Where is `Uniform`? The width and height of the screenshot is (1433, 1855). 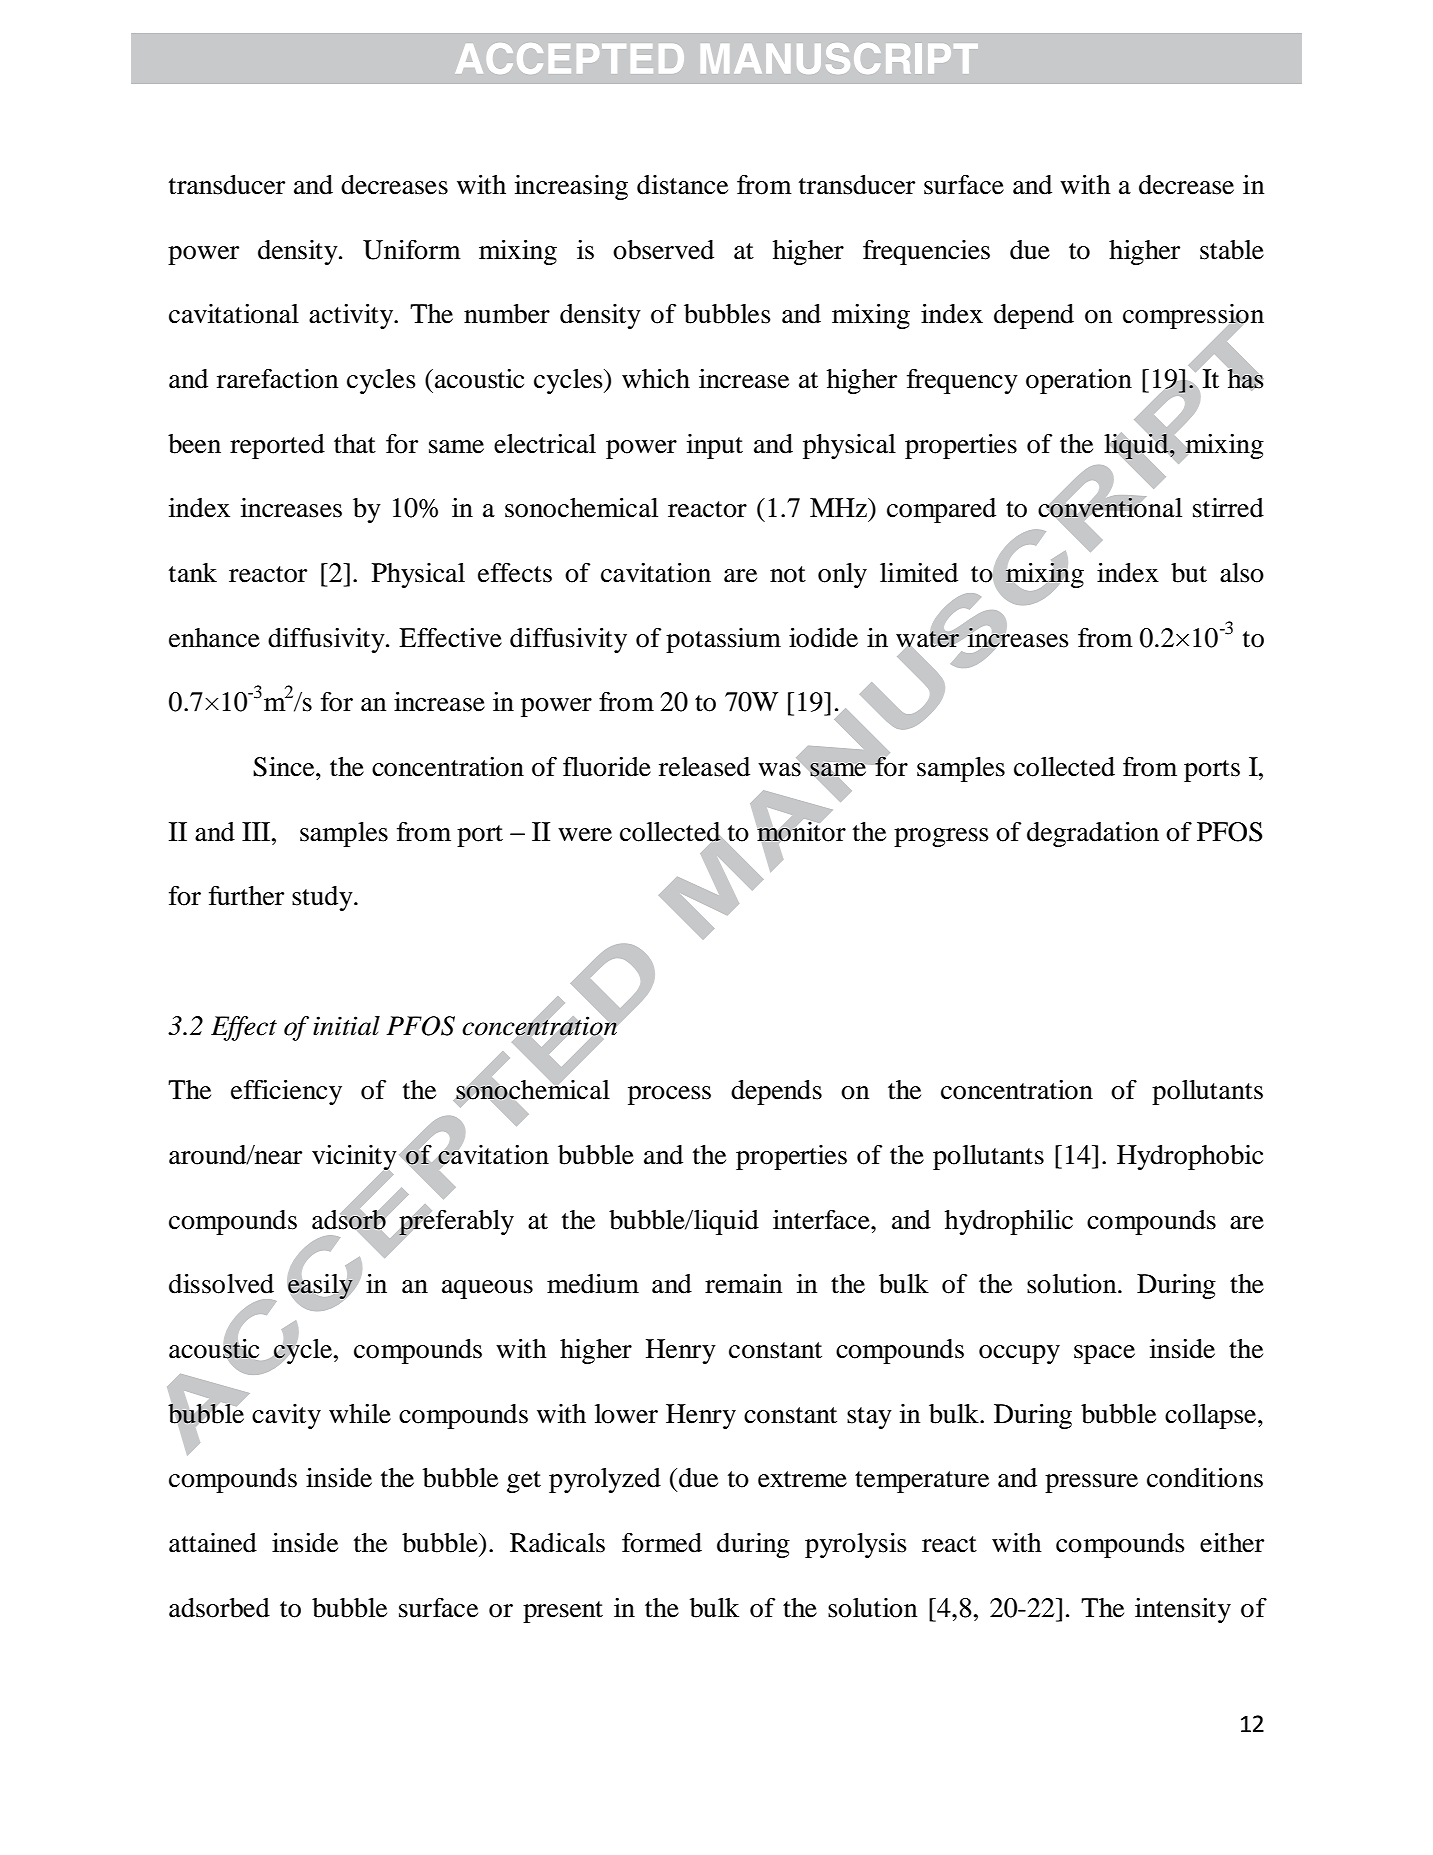 Uniform is located at coordinates (412, 249).
